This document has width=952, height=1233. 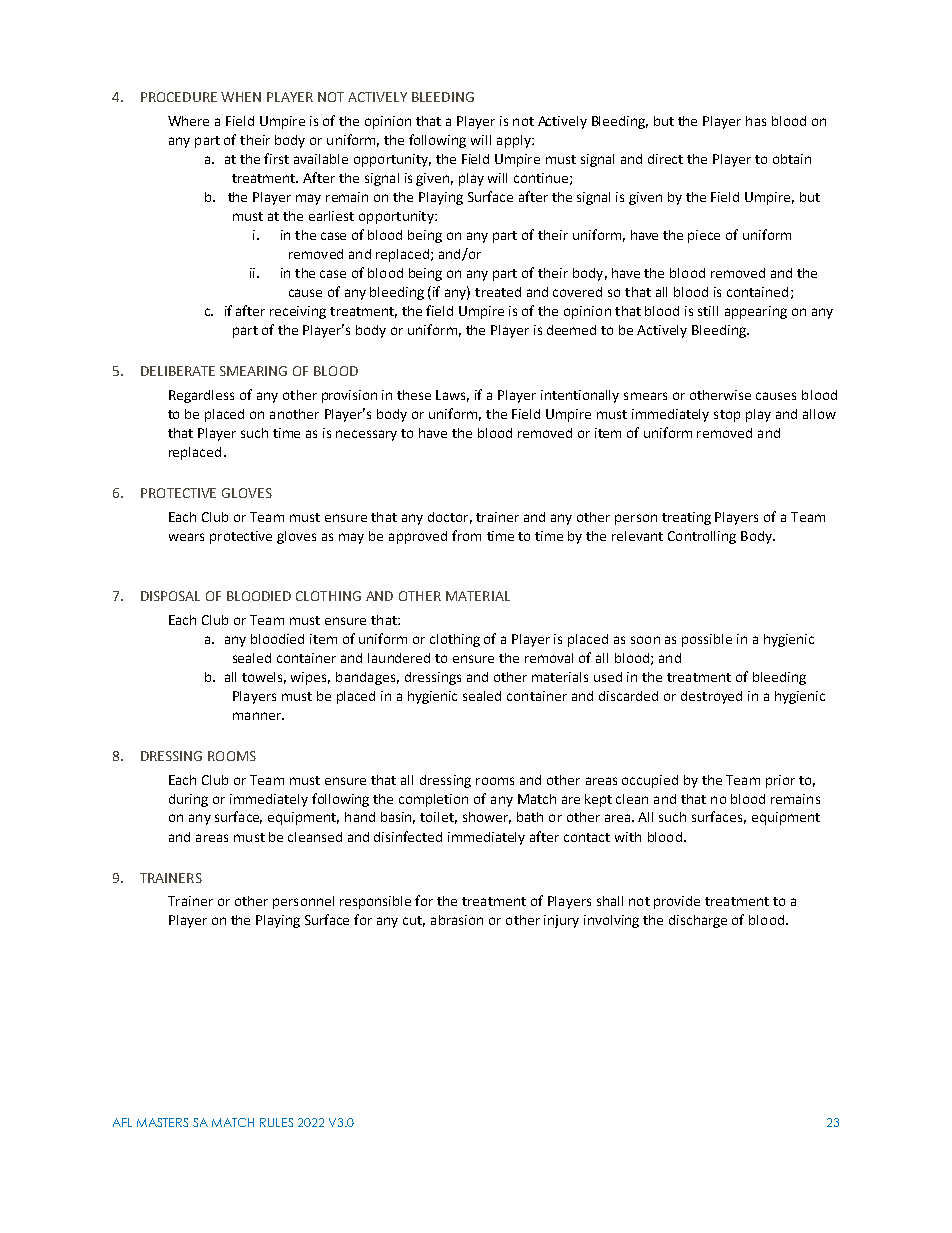 What do you see at coordinates (515, 141) in the document?
I see `apply` at bounding box center [515, 141].
